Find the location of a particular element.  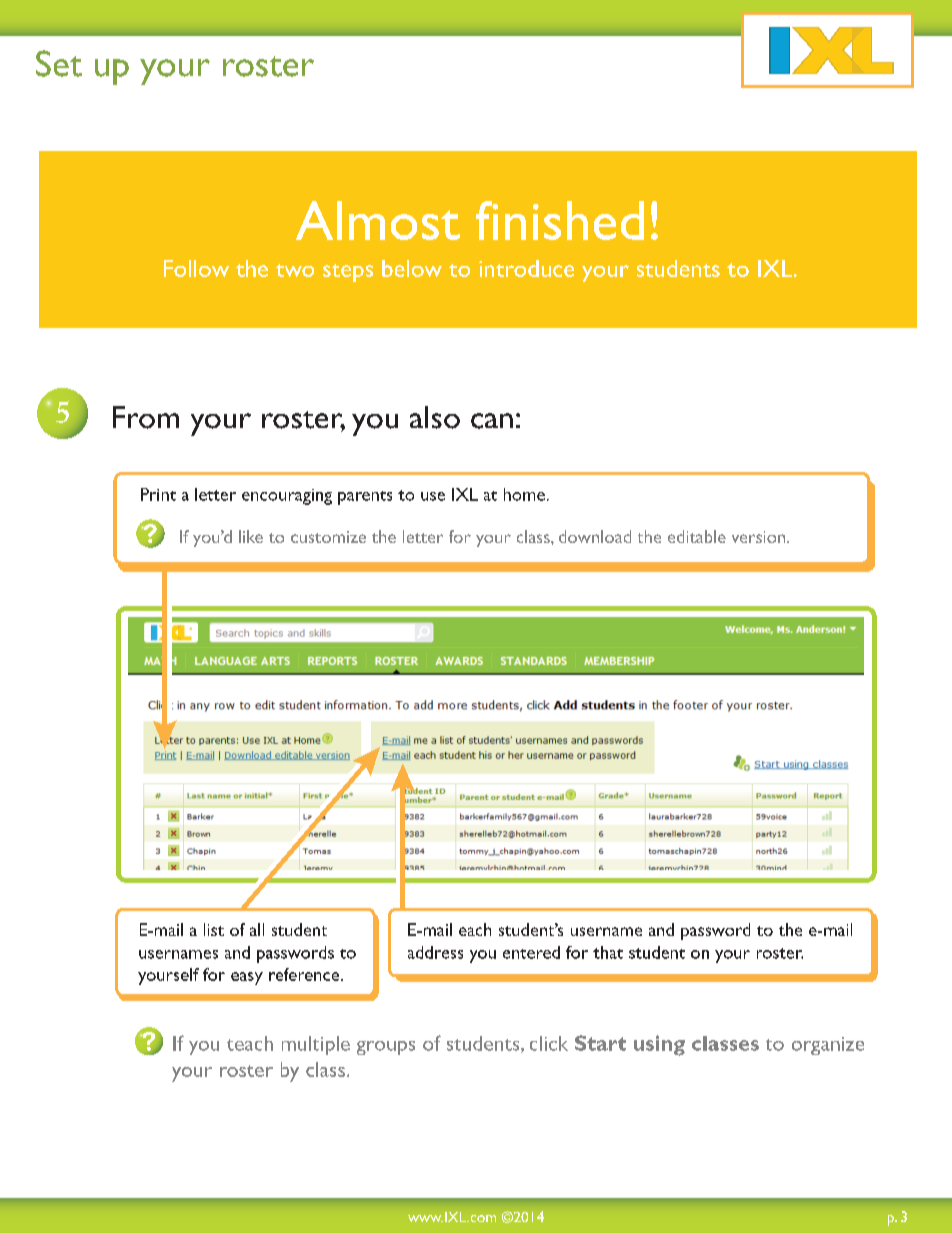

using is located at coordinates (659, 1045).
